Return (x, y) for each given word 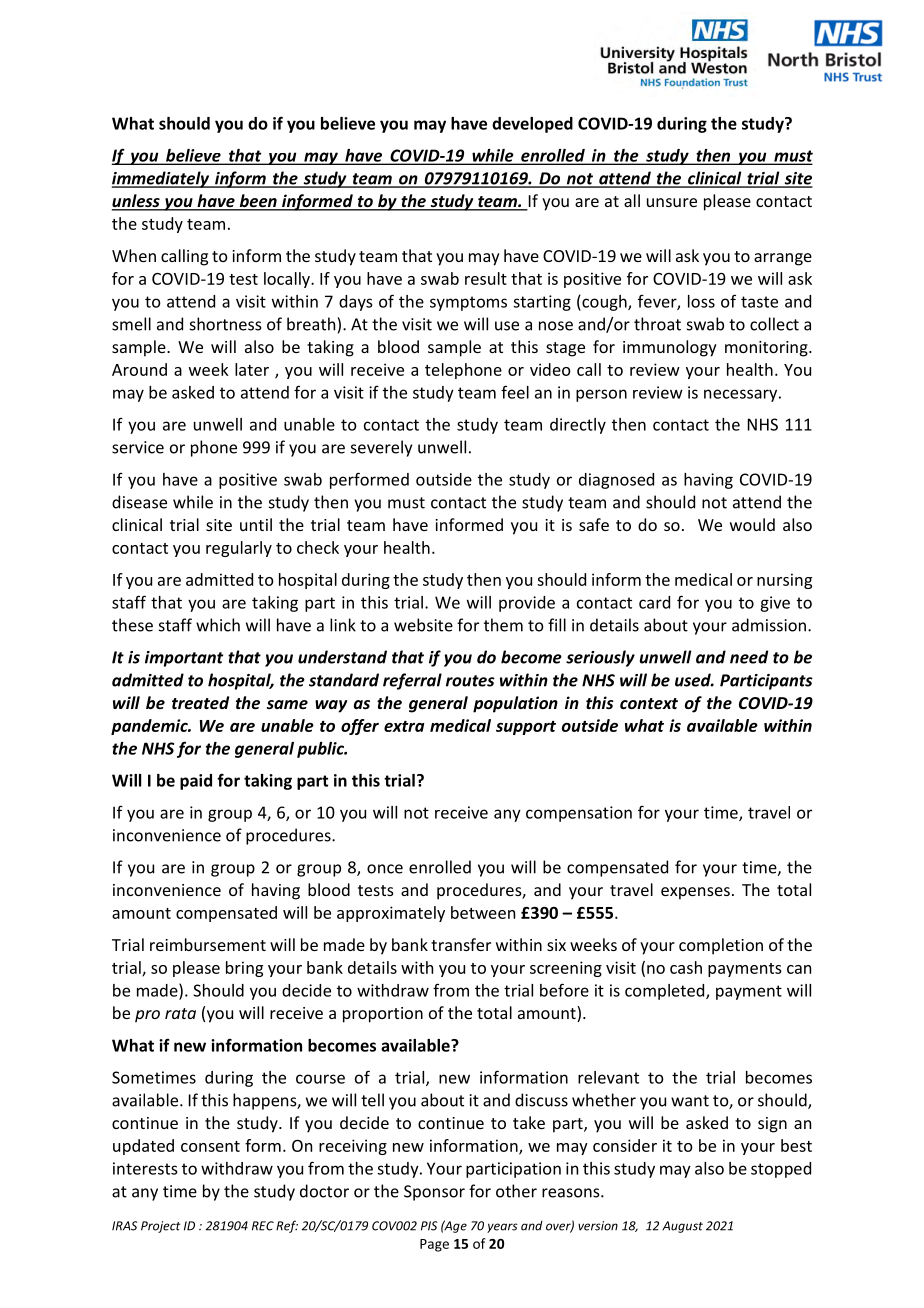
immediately (162, 179)
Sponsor (434, 1193)
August (682, 1227)
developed (532, 125)
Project (160, 1227)
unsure (672, 202)
